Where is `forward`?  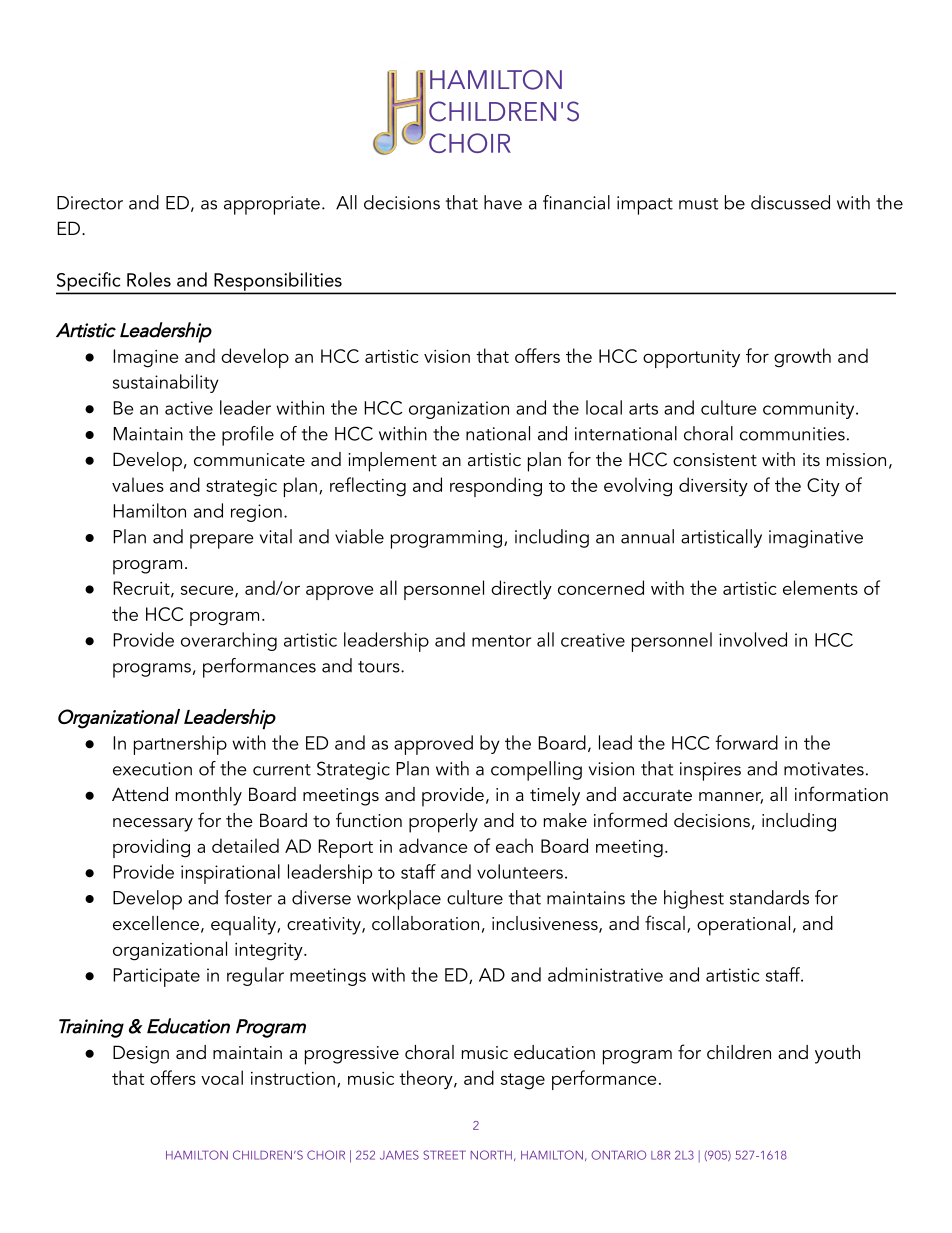 forward is located at coordinates (746, 742).
